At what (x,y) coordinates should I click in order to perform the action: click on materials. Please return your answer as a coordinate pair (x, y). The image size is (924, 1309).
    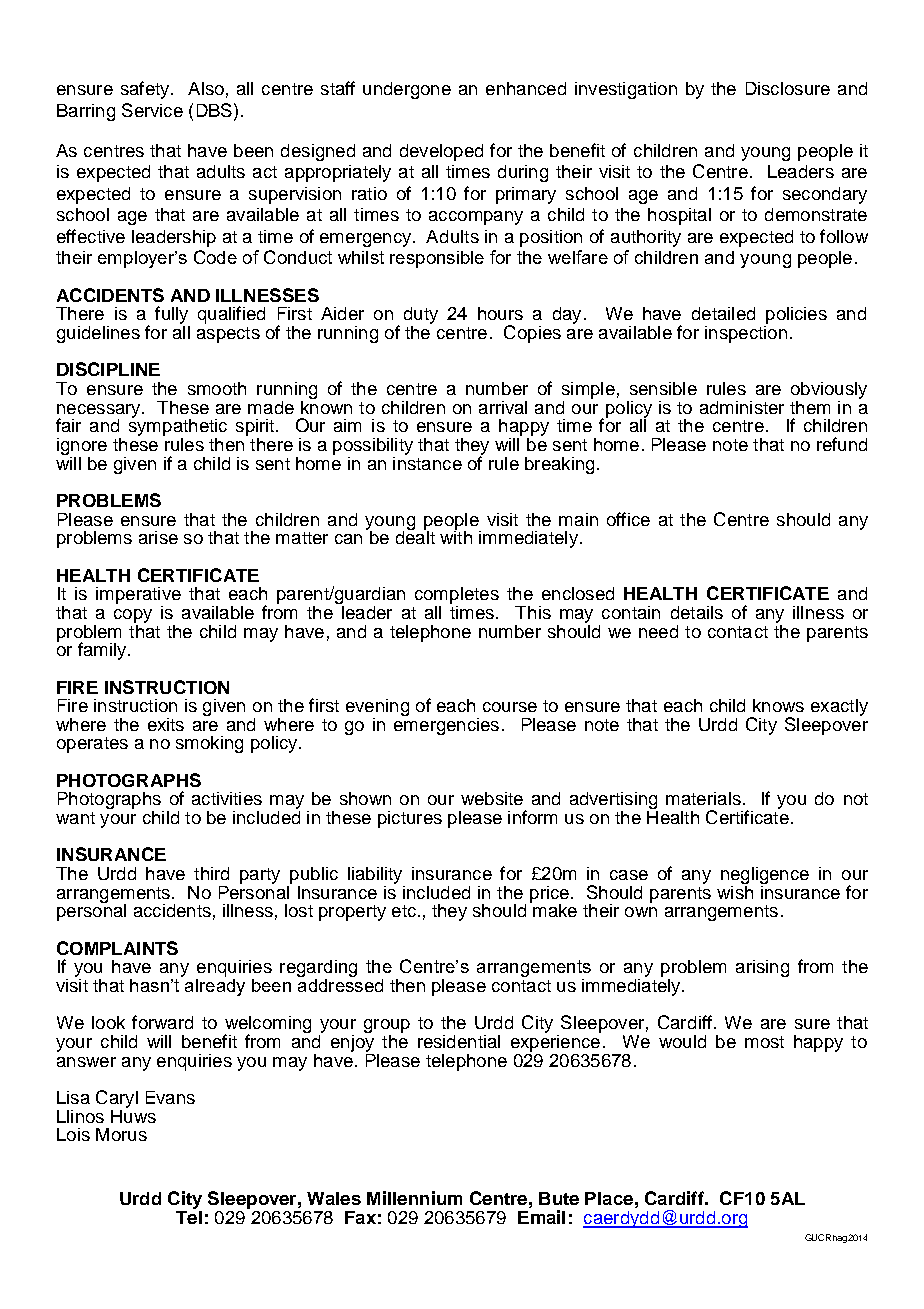
    Looking at the image, I should click on (703, 798).
